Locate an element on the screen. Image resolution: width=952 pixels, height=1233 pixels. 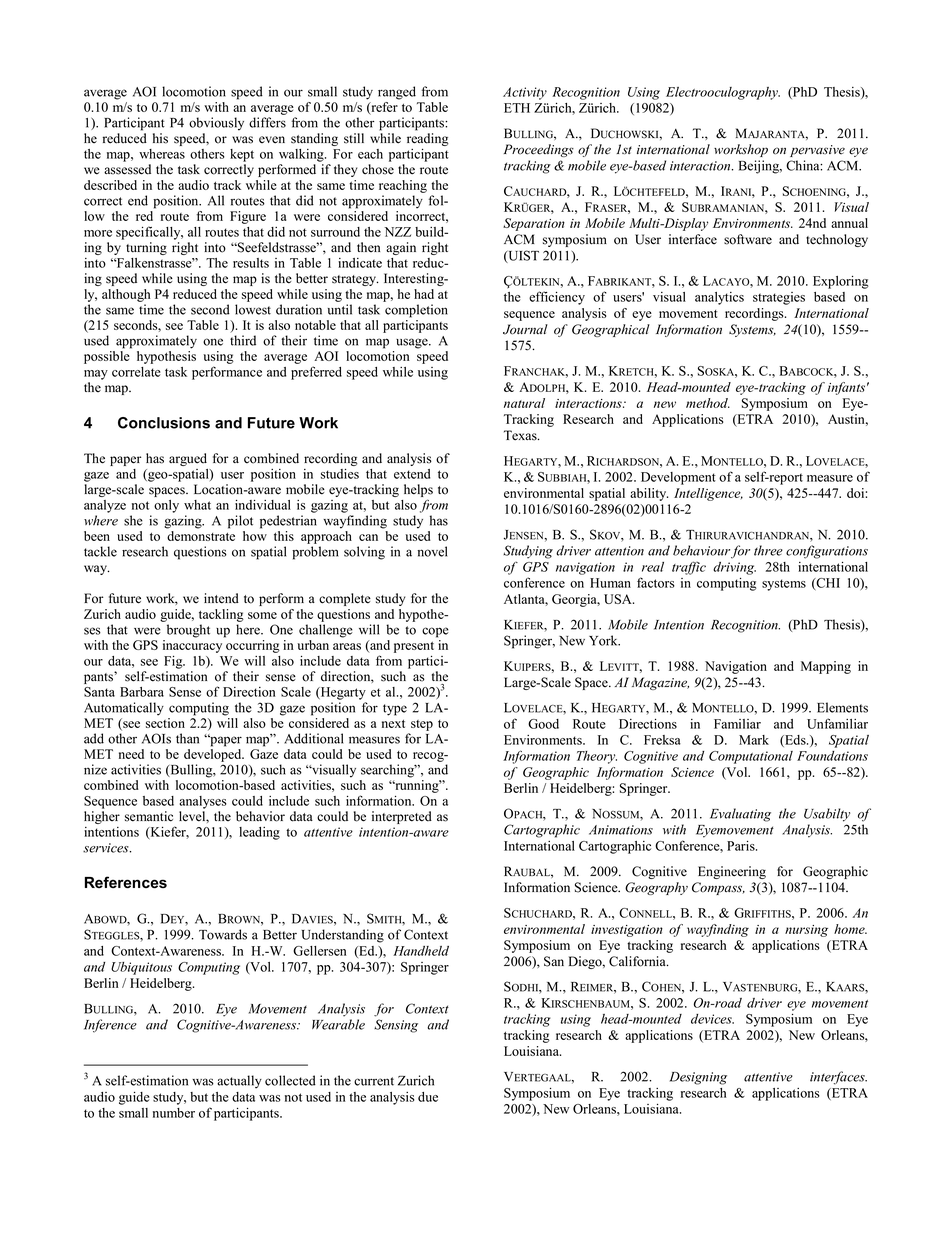
intend is located at coordinates (221, 598).
